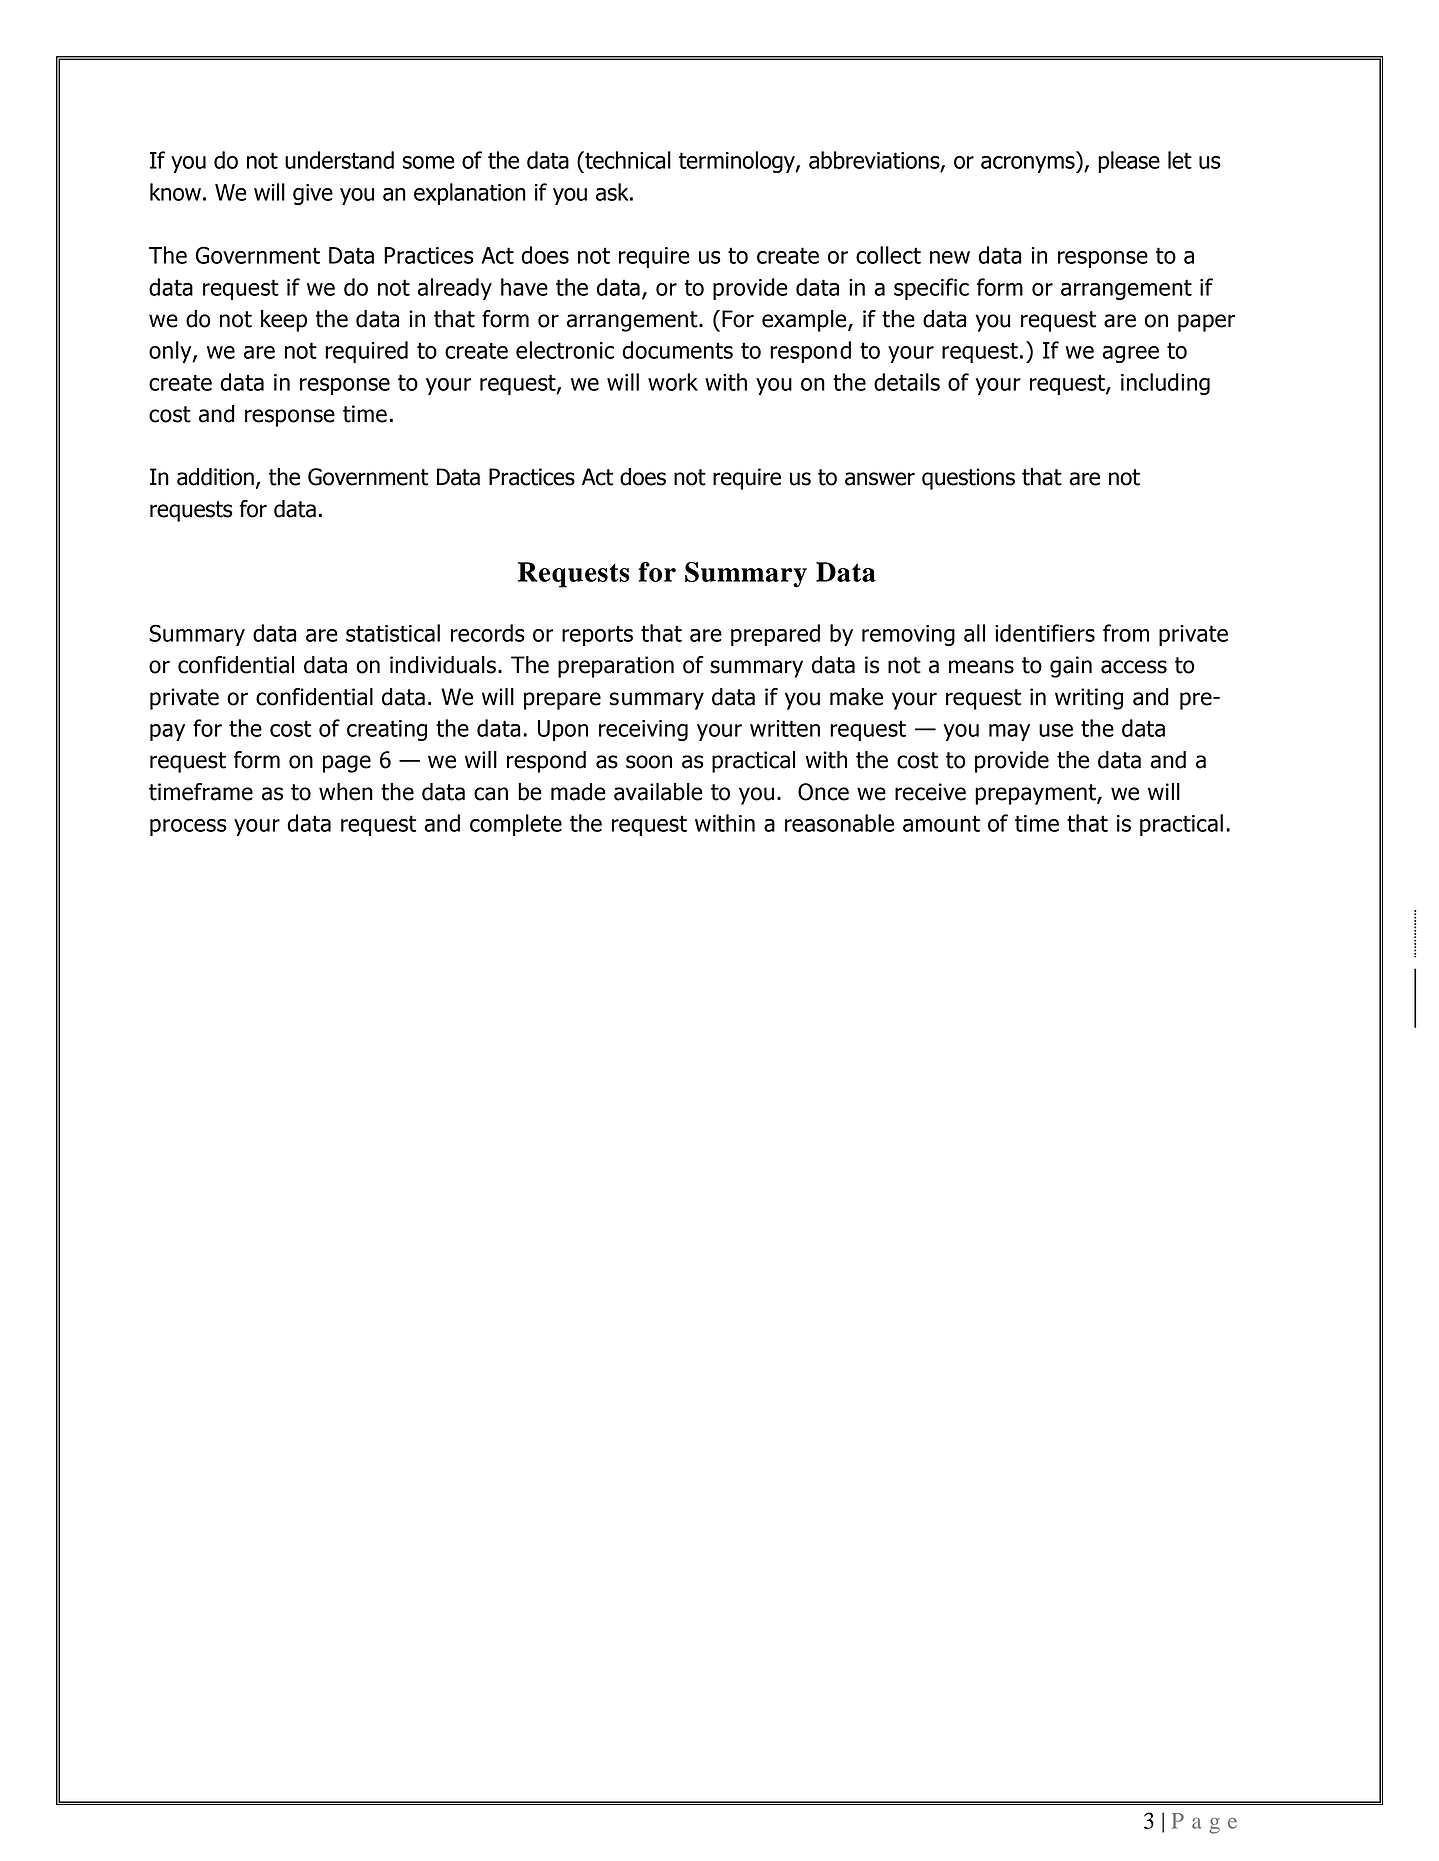  Describe the element at coordinates (346, 792) in the screenshot. I see `when` at that location.
